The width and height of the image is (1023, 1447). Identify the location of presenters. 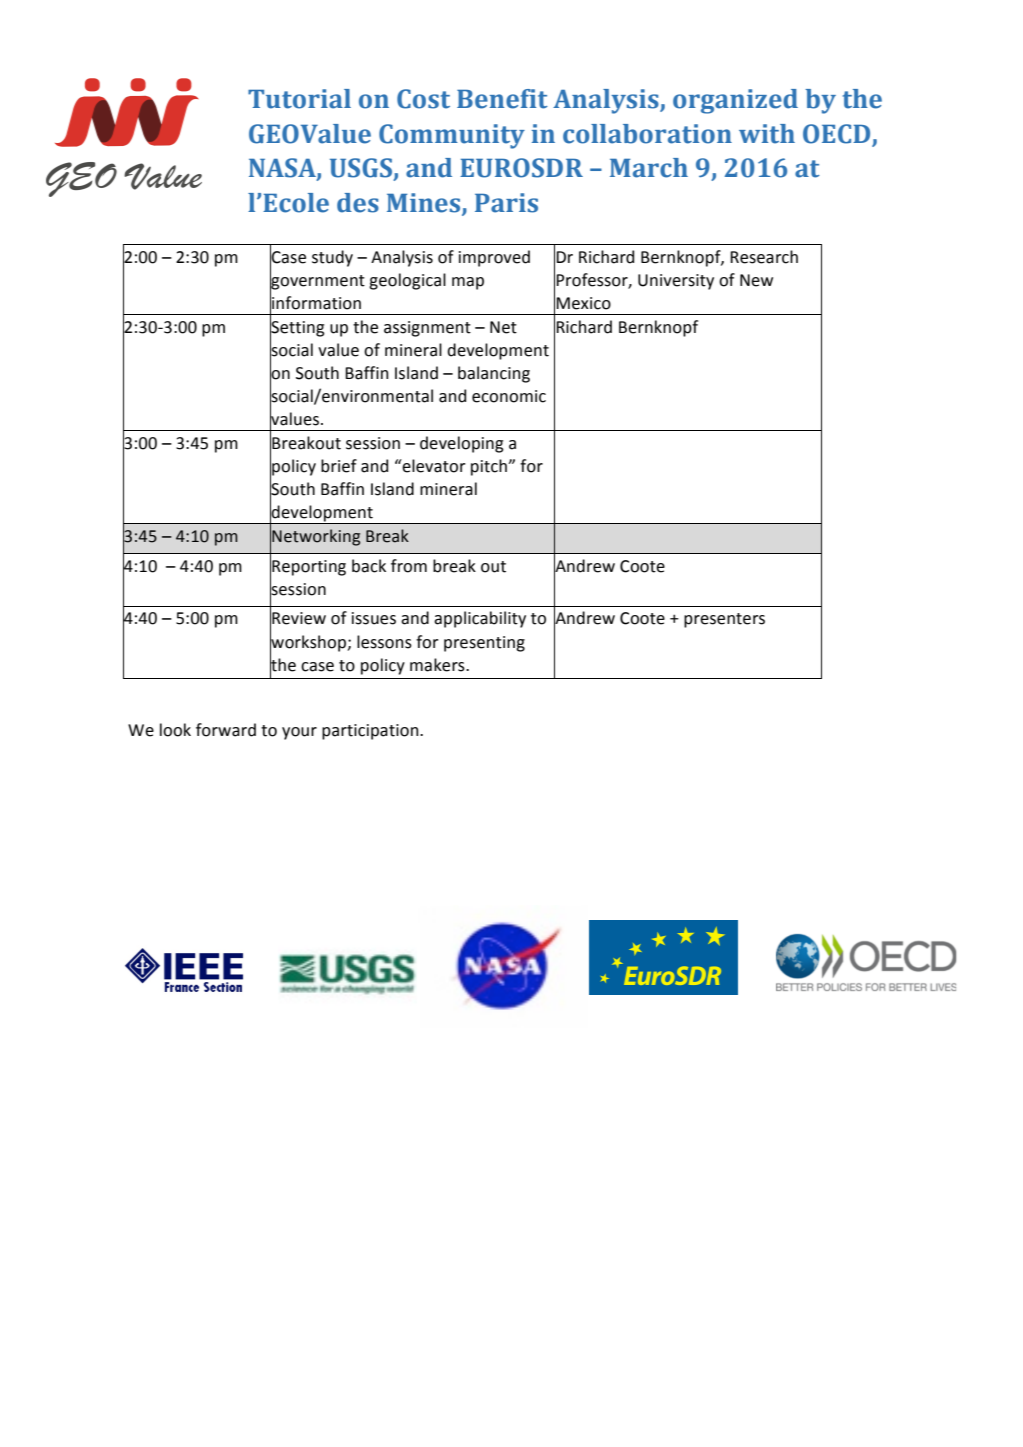
(724, 620).
